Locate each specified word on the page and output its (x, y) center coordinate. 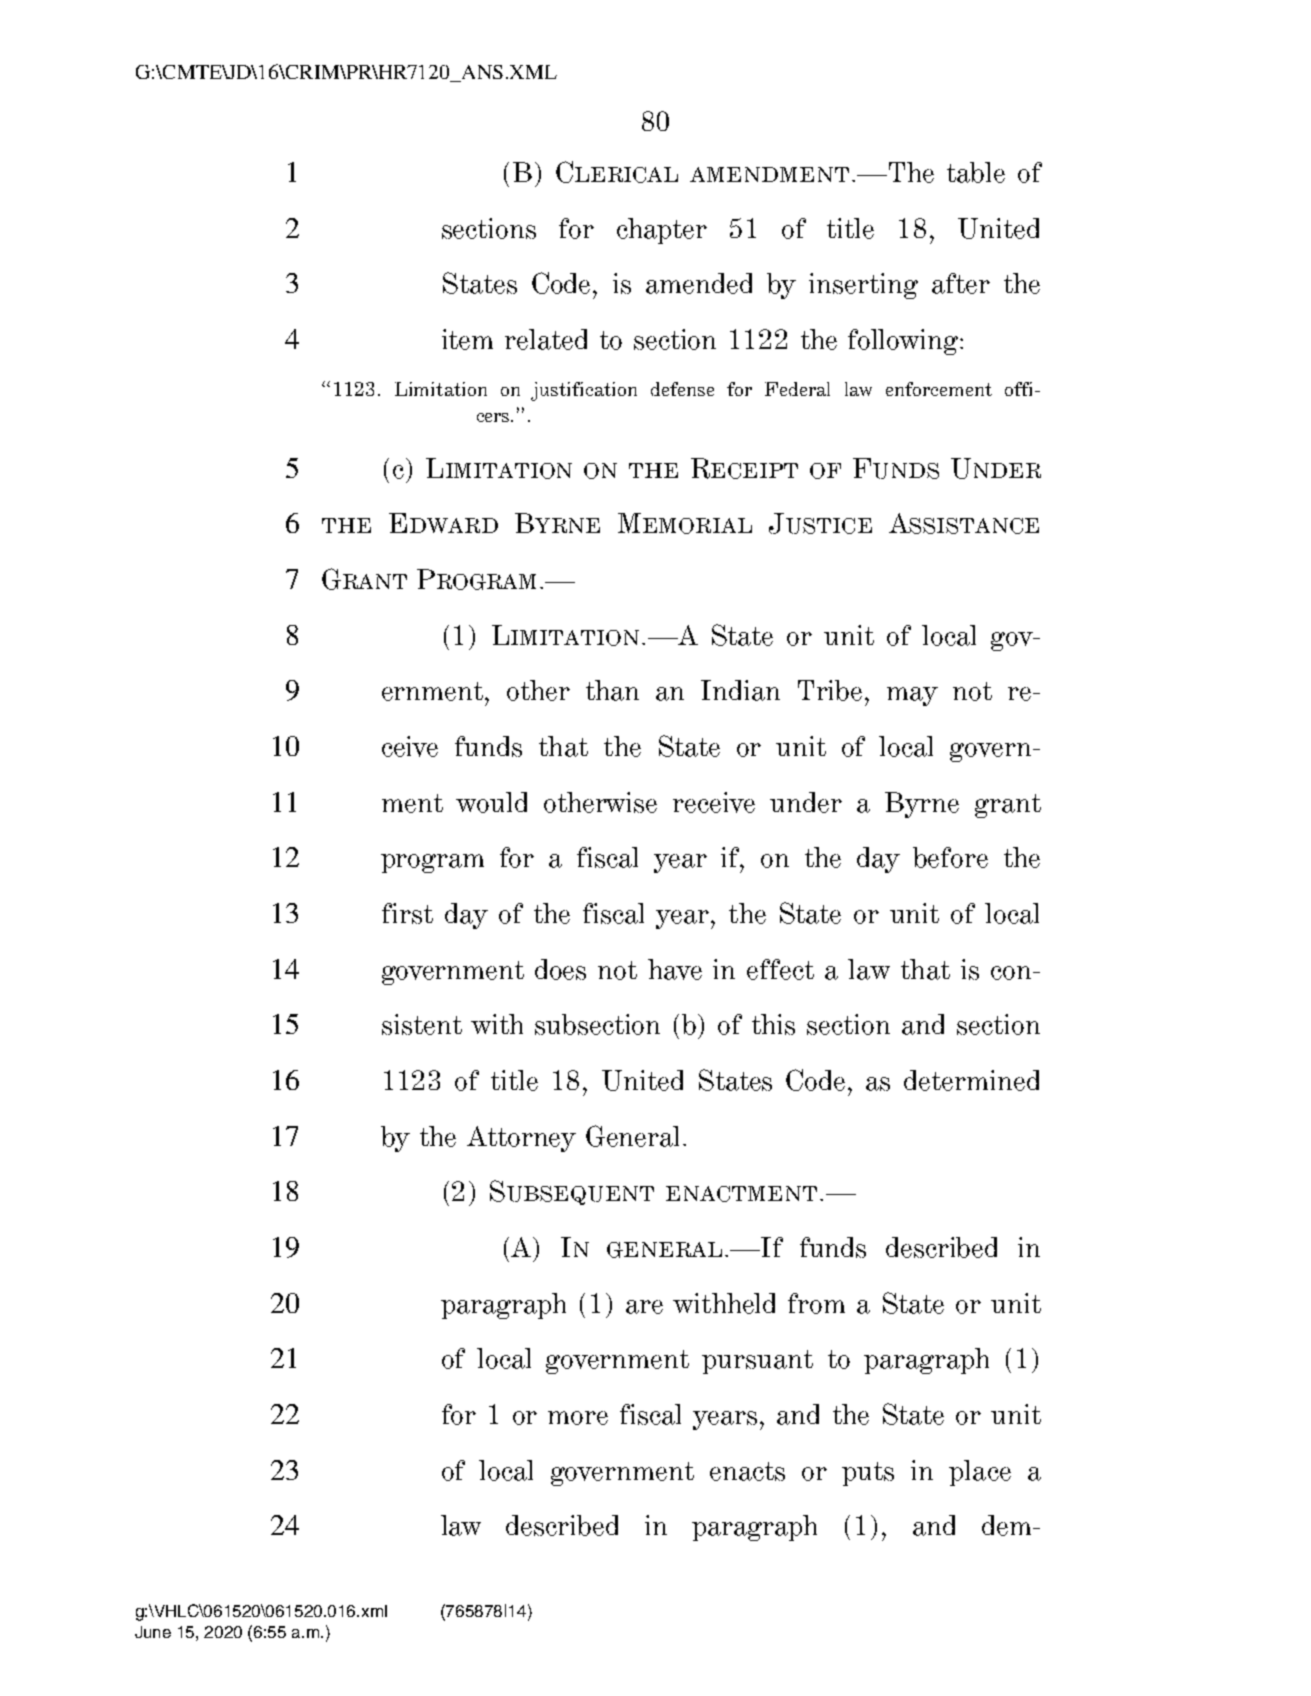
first (407, 913)
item (467, 339)
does (560, 969)
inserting (863, 286)
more (578, 1418)
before (950, 857)
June (153, 1632)
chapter (662, 231)
